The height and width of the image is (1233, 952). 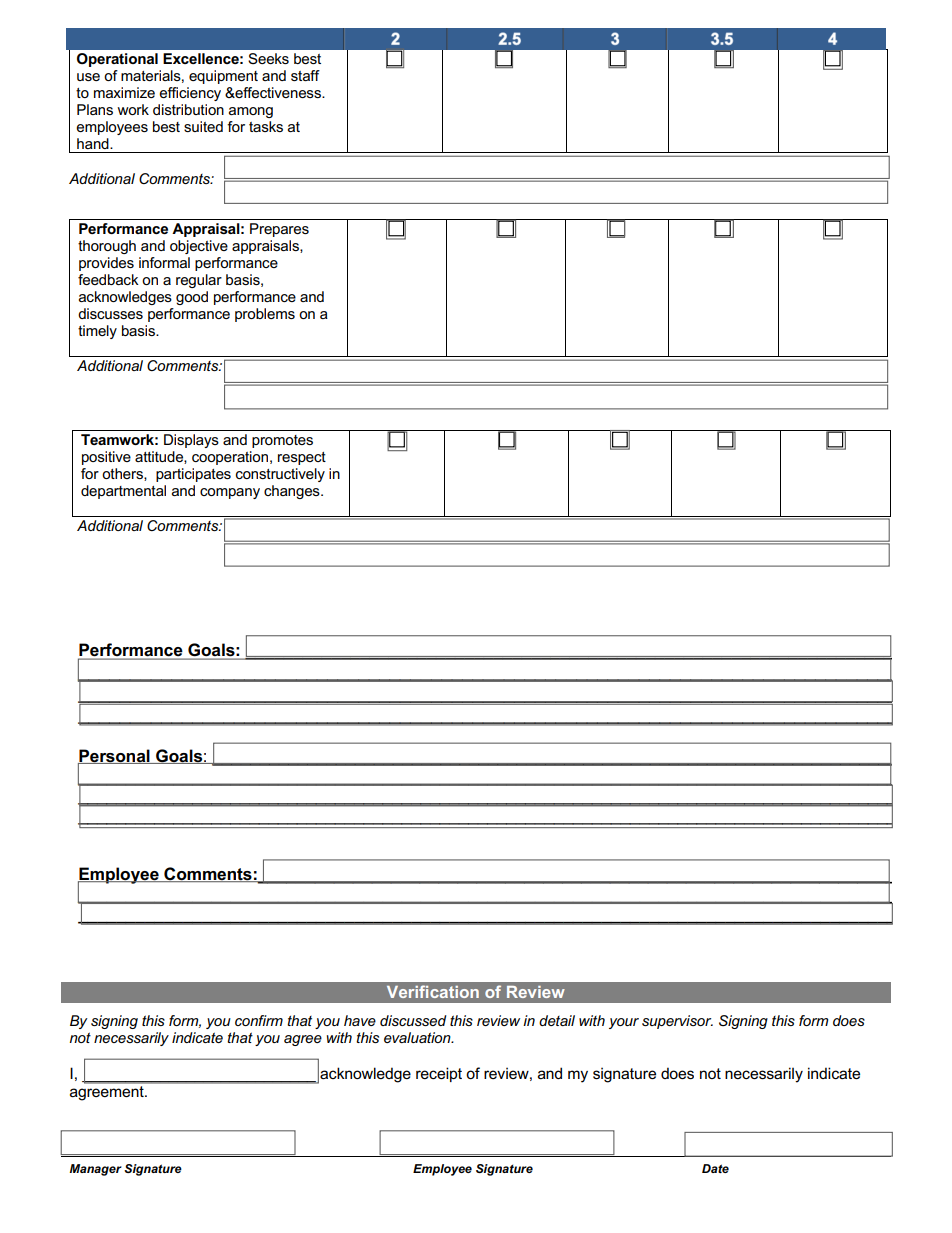 What do you see at coordinates (268, 58) in the image?
I see `Seeks` at bounding box center [268, 58].
